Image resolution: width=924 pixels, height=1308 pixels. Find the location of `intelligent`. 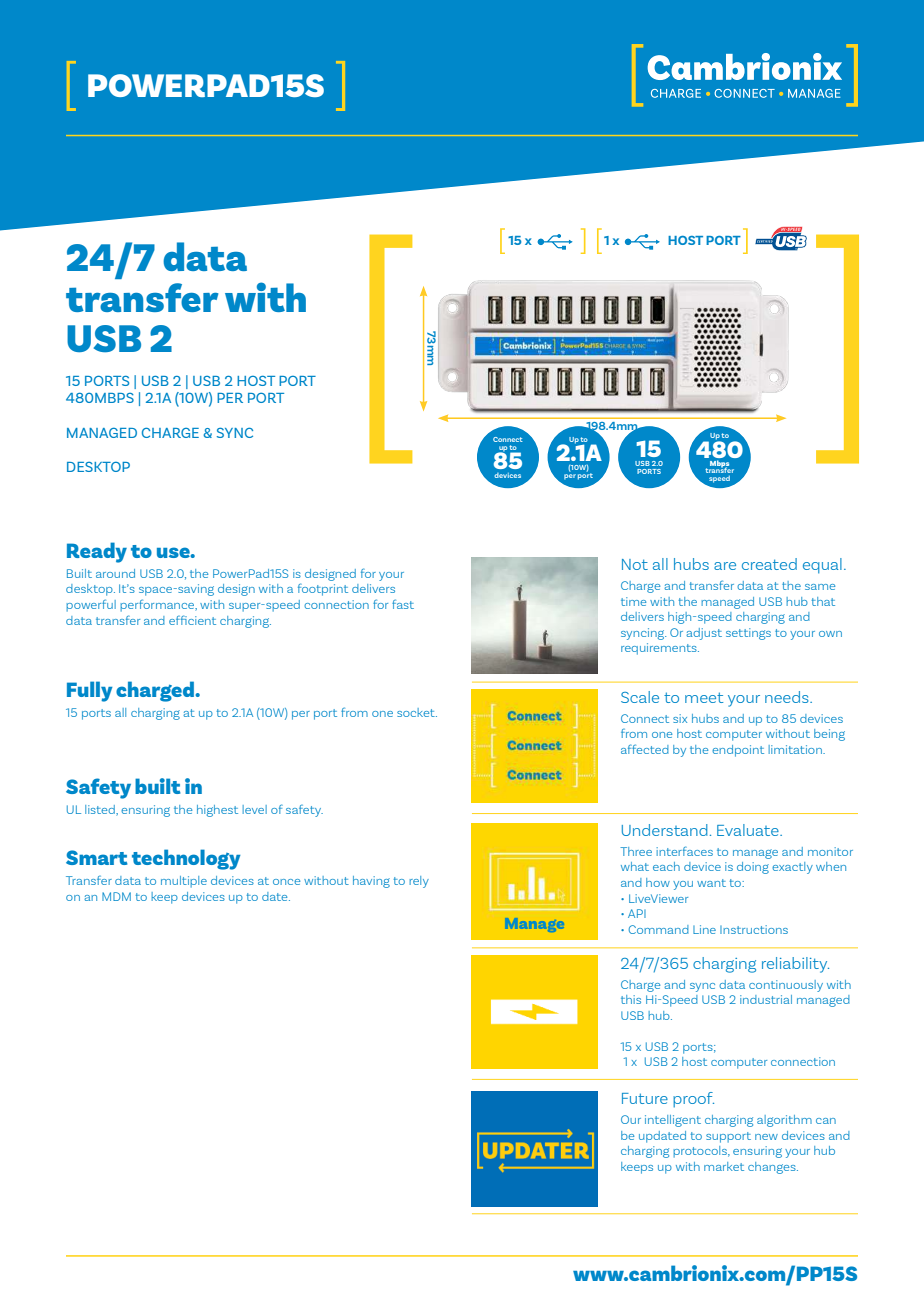

intelligent is located at coordinates (673, 1121).
